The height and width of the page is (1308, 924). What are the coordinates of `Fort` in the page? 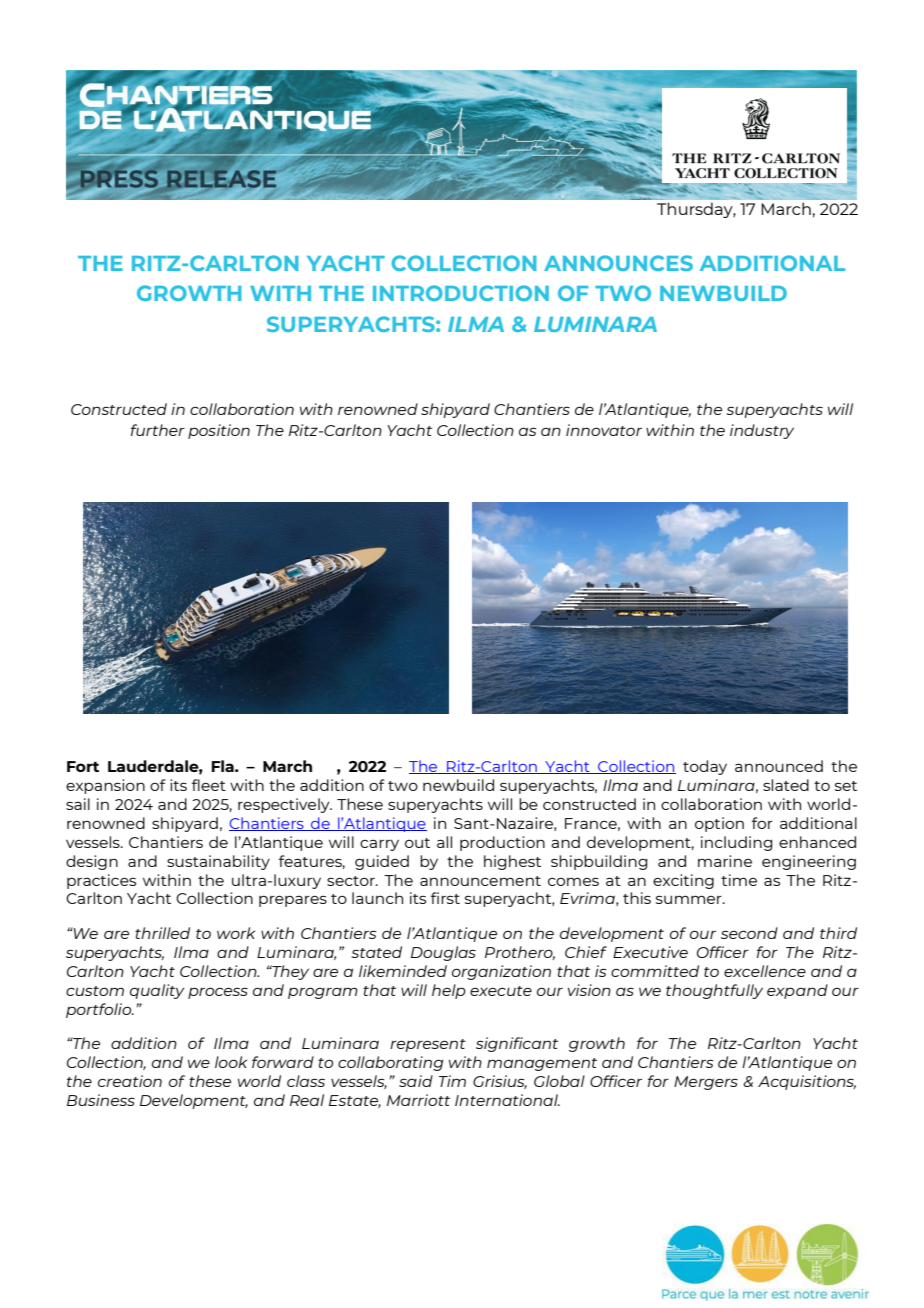 It's located at (83, 766).
